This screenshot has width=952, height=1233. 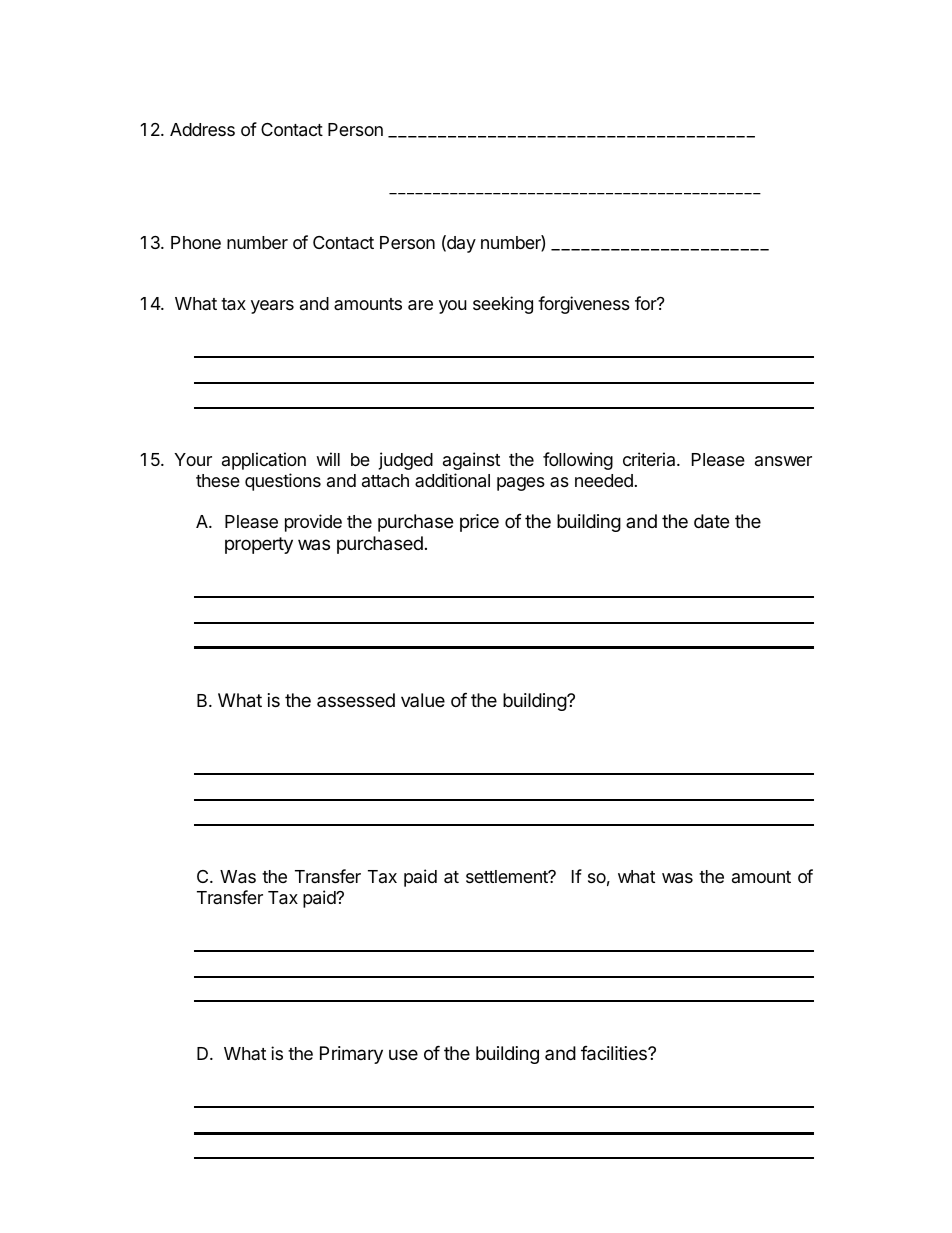 What do you see at coordinates (584, 305) in the screenshot?
I see `forgiveness` at bounding box center [584, 305].
